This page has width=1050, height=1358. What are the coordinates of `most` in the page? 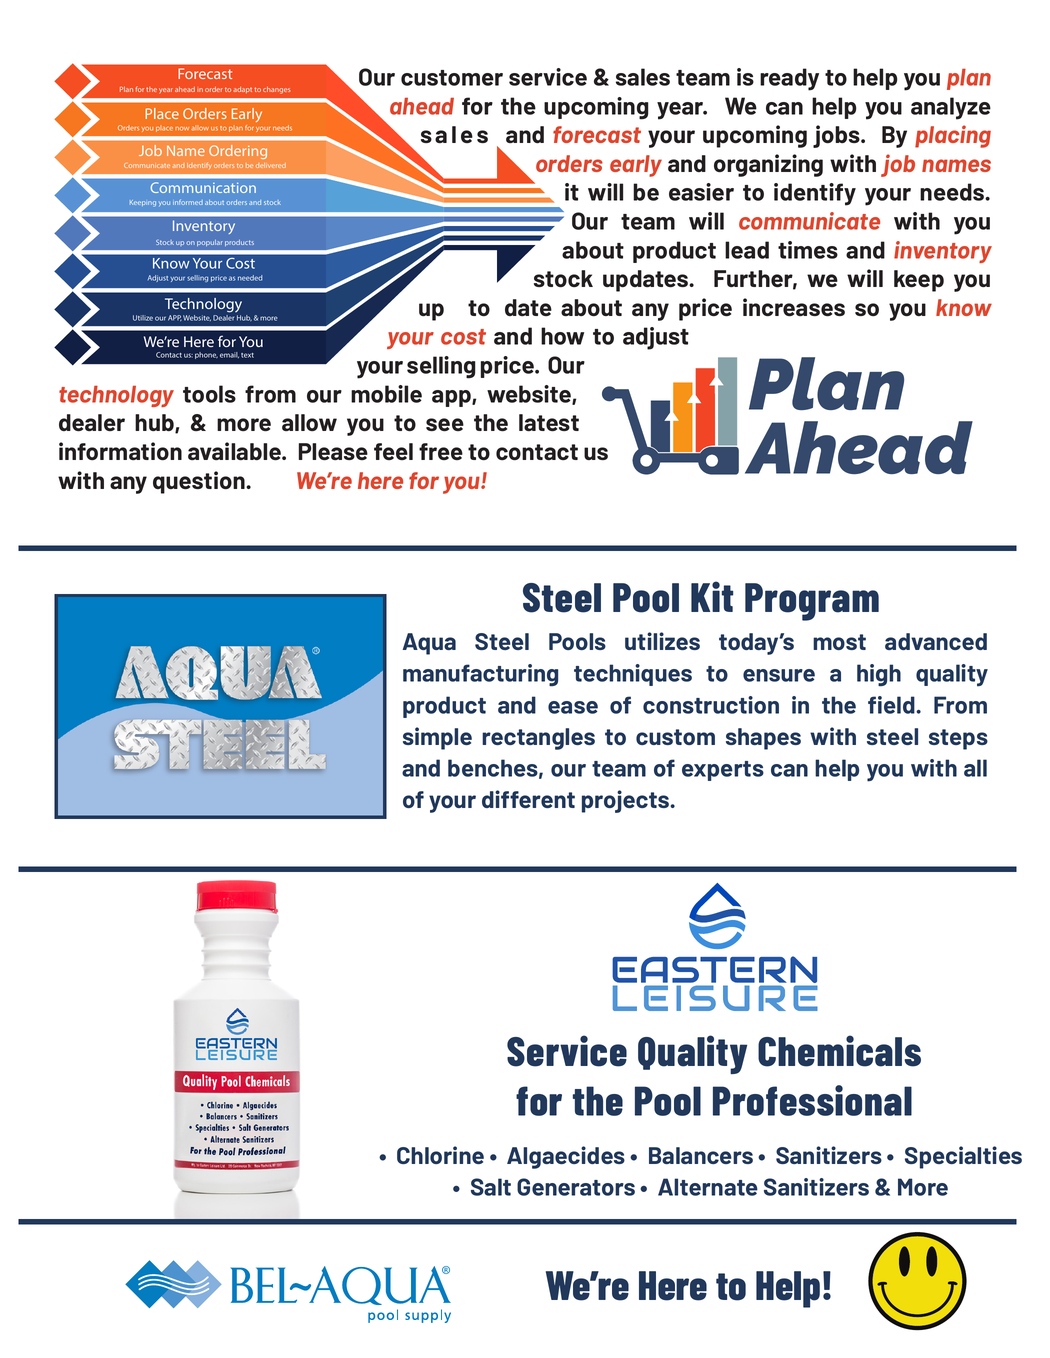 It's located at (839, 642).
